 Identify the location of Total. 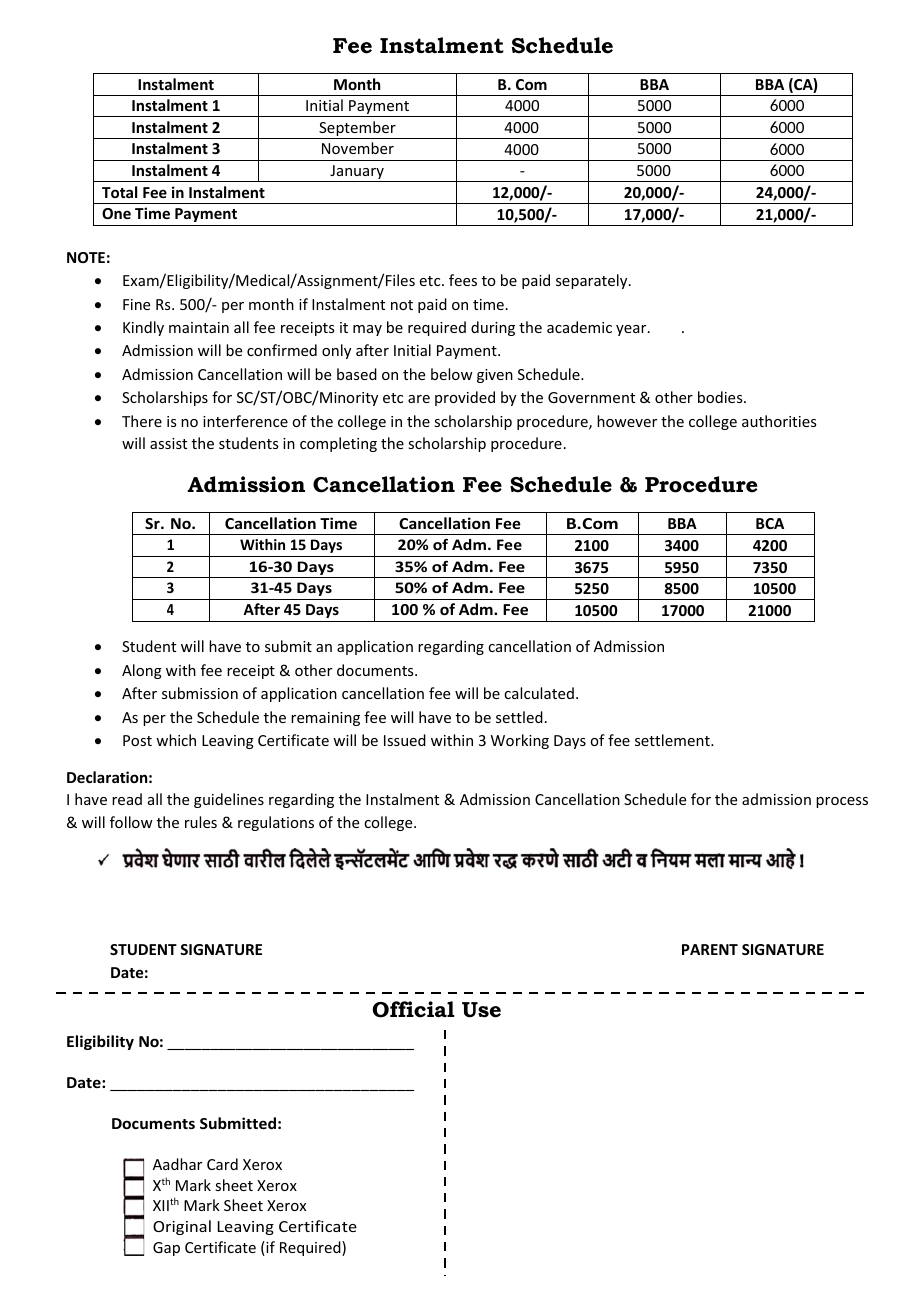
(119, 192).
